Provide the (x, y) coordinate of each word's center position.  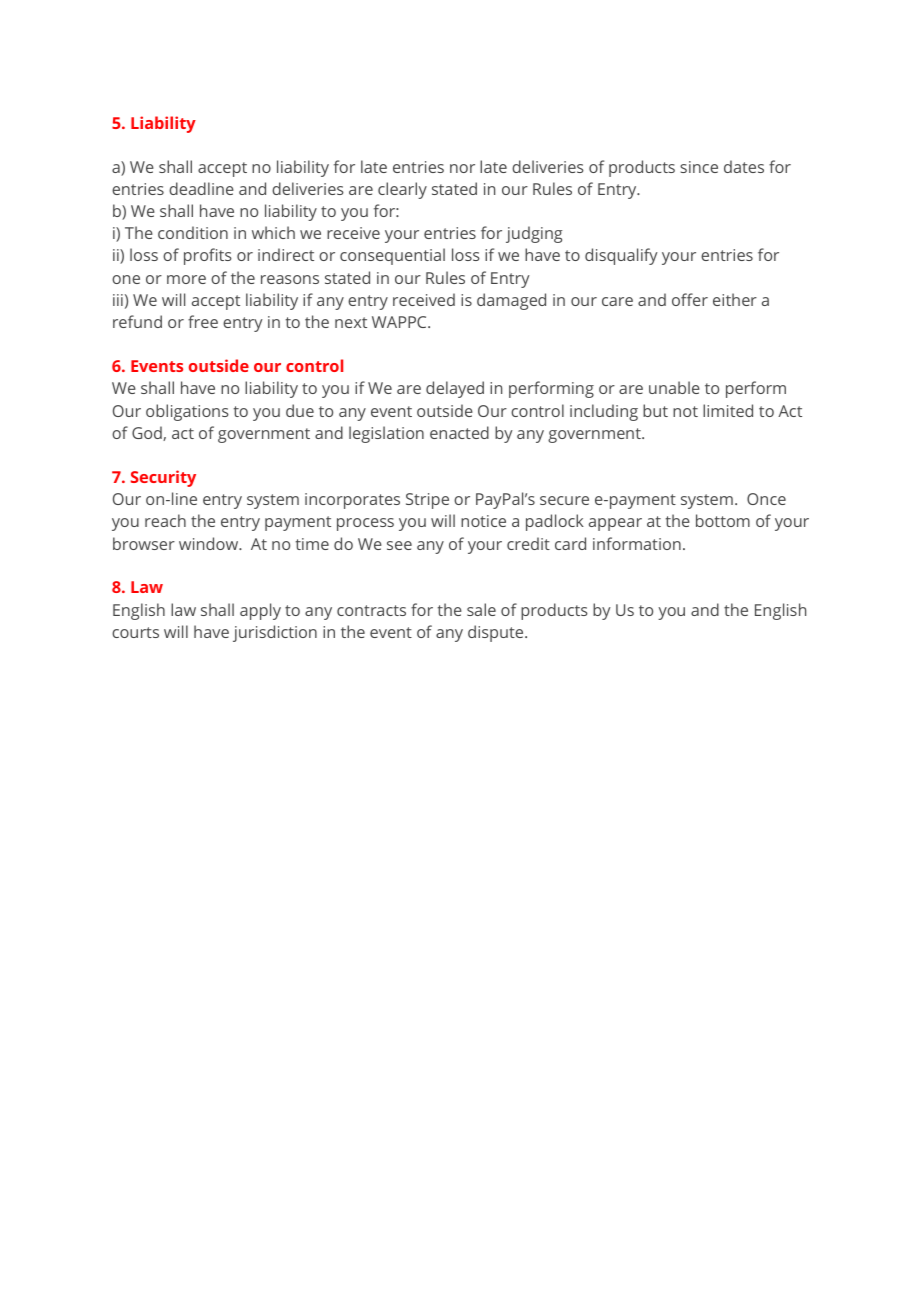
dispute (497, 633)
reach (165, 520)
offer (690, 299)
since (699, 167)
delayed (455, 389)
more (186, 279)
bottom (723, 520)
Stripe (427, 501)
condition (193, 232)
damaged (511, 301)
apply (260, 611)
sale (481, 609)
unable (674, 387)
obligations (187, 412)
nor (462, 168)
